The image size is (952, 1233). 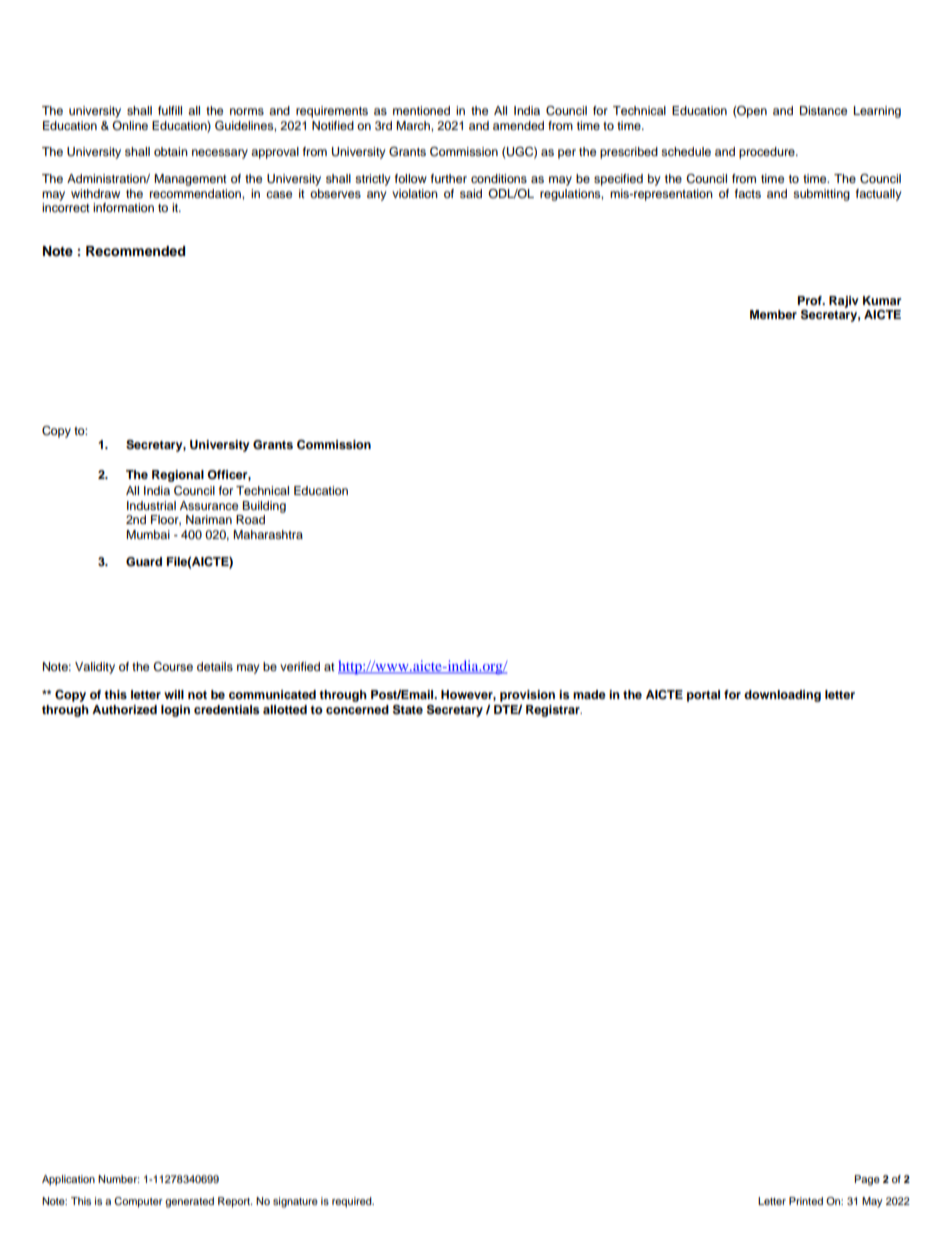 What do you see at coordinates (527, 696) in the image?
I see `provision` at bounding box center [527, 696].
